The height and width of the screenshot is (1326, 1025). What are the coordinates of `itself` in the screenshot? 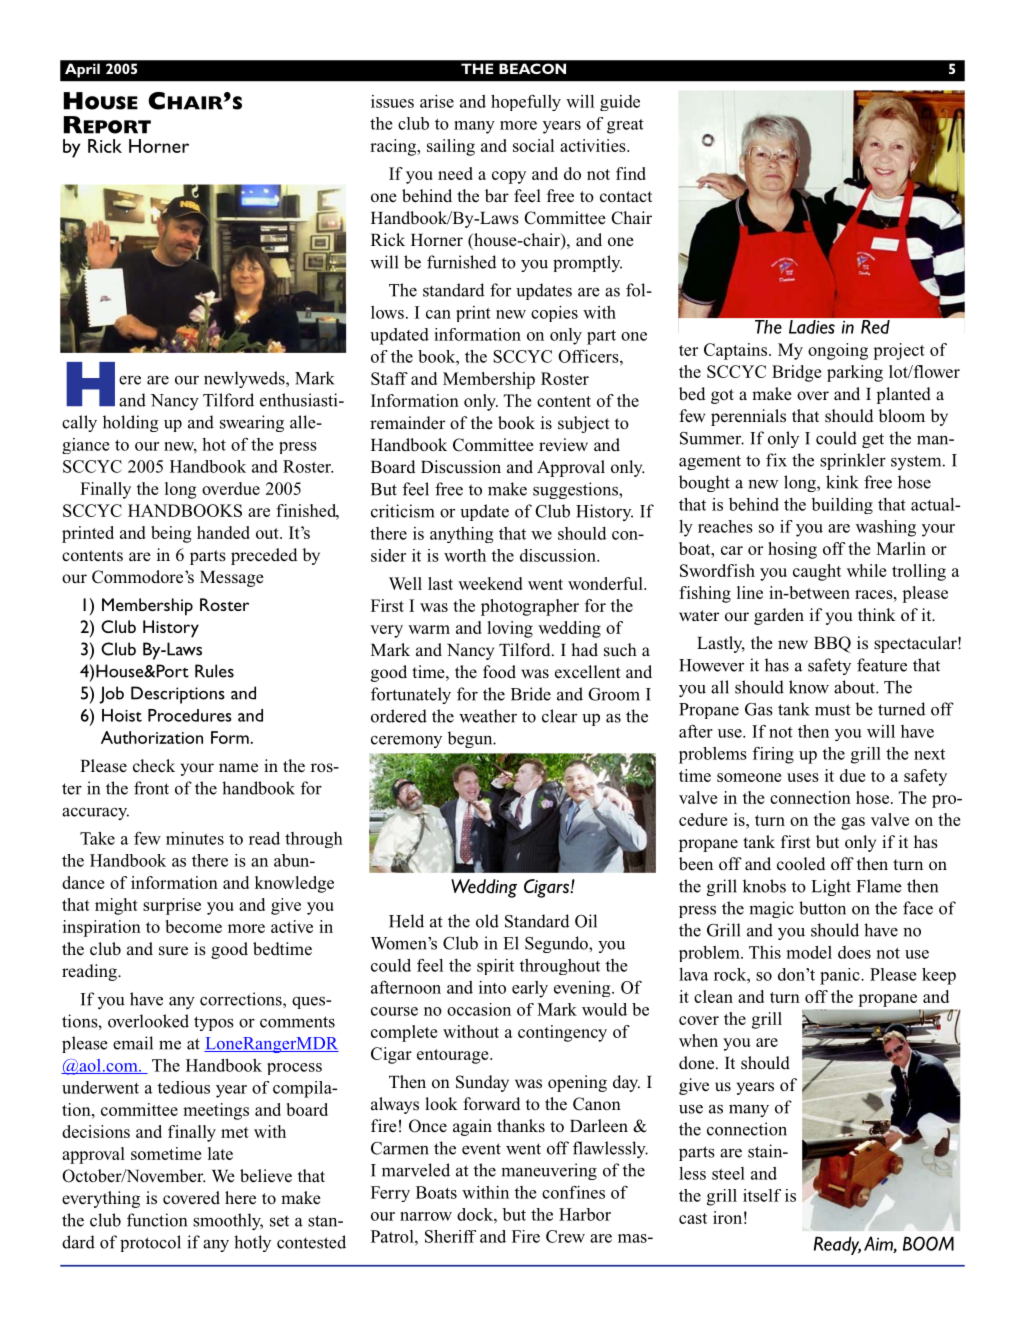 It's located at (762, 1195).
